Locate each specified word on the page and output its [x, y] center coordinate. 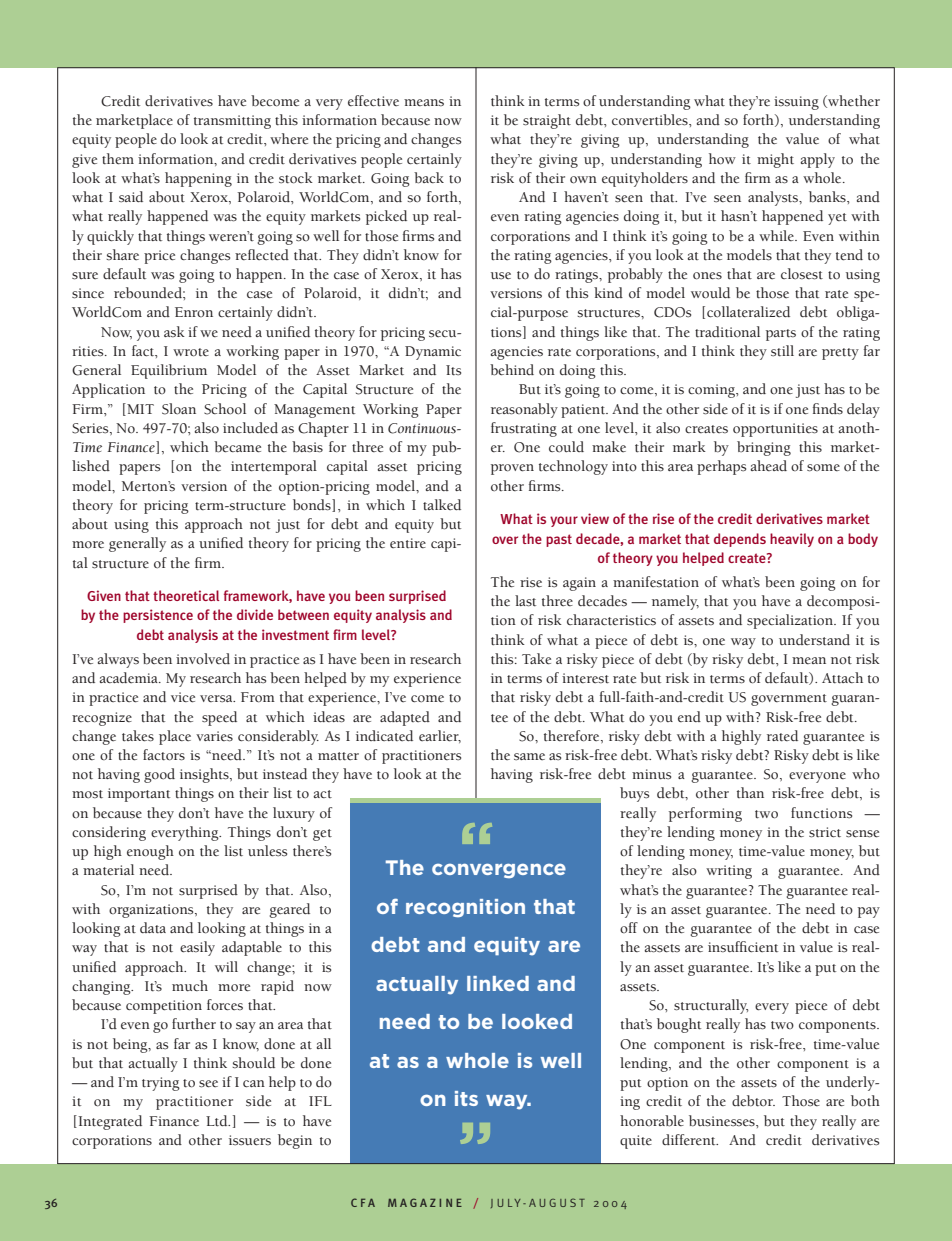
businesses [723, 1121]
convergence [499, 871]
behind [512, 370]
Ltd [218, 1121]
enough [150, 852]
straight [547, 121]
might [775, 160]
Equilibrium [169, 371]
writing [729, 872]
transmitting [232, 122]
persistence [158, 616]
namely [675, 602]
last [525, 601]
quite [636, 1142]
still [782, 351]
